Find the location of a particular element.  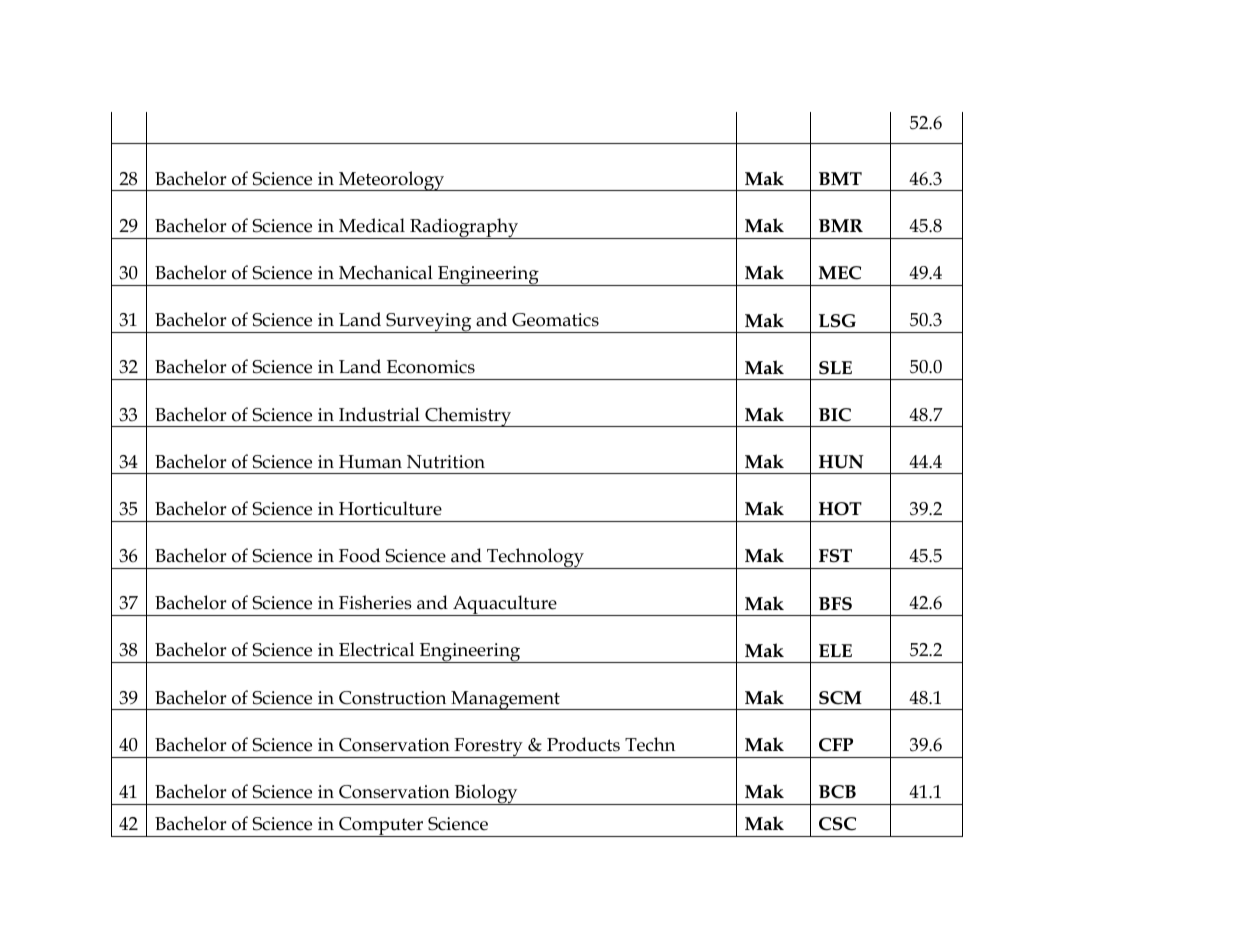

Products is located at coordinates (583, 744).
